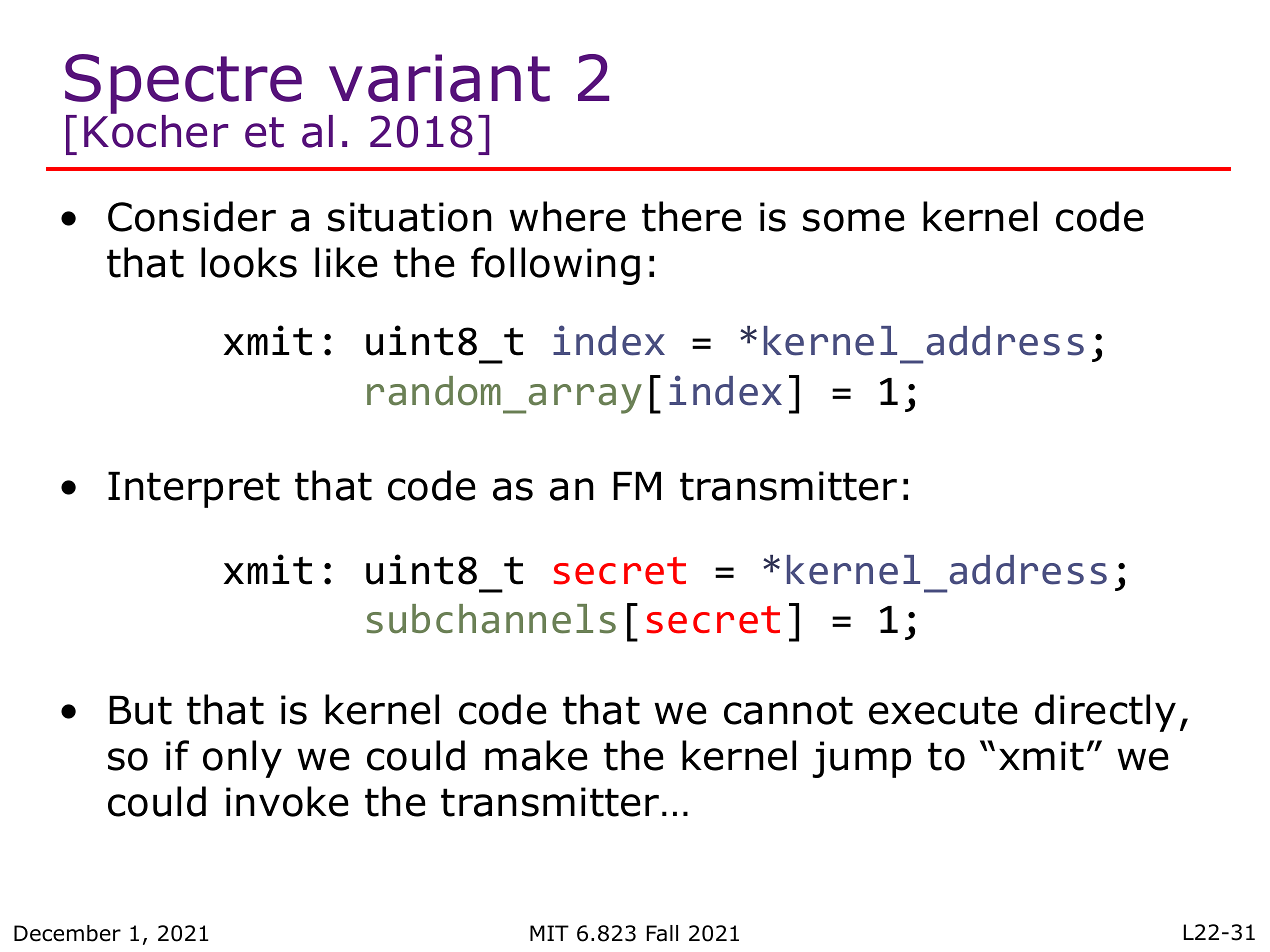 The image size is (1270, 952). Describe the element at coordinates (439, 78) in the screenshot. I see `variant` at that location.
